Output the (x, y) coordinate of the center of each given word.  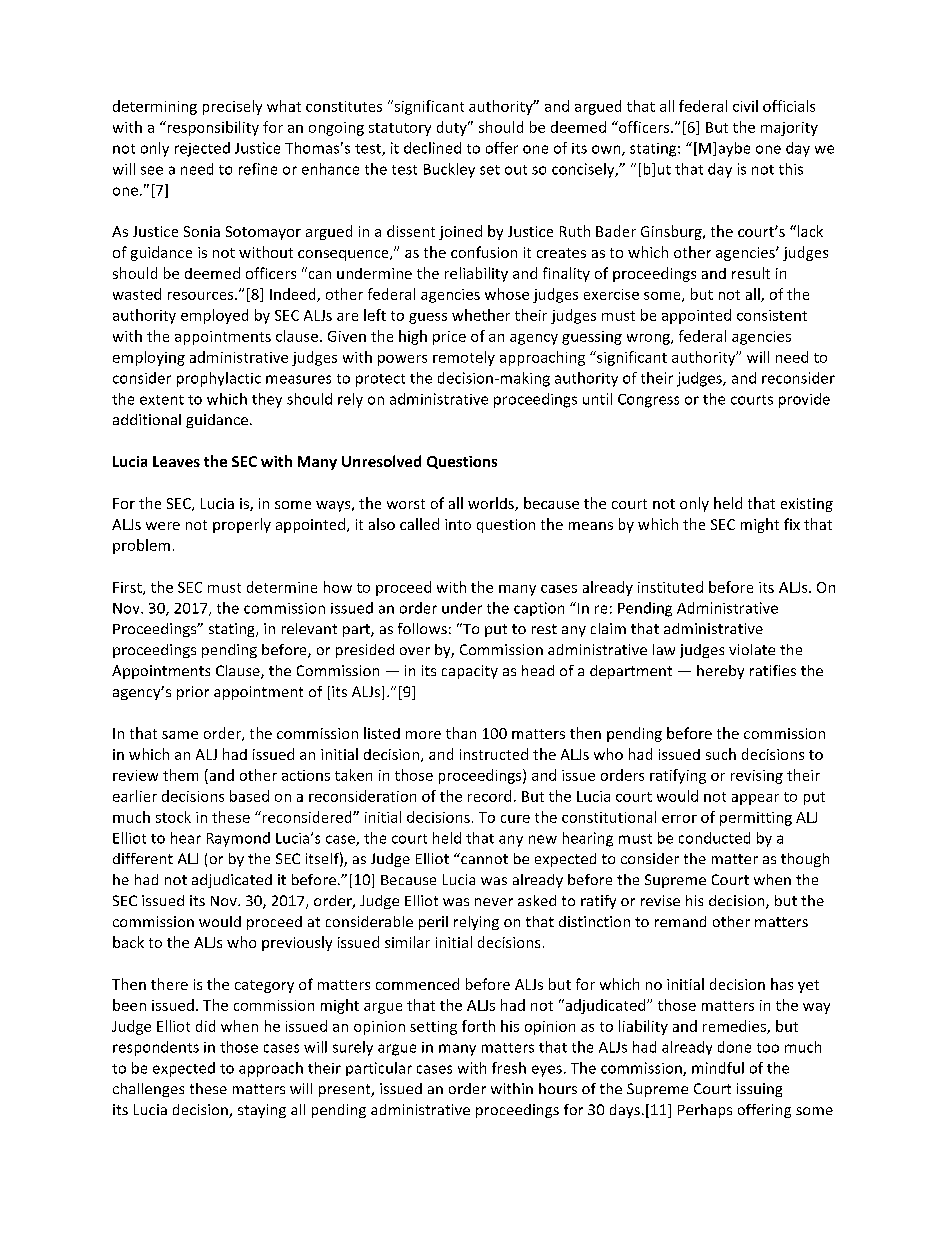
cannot (483, 858)
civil (745, 106)
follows (422, 628)
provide (804, 400)
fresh (509, 1068)
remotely (464, 358)
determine (282, 587)
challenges (148, 1090)
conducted (714, 838)
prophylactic (219, 379)
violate (752, 649)
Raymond (238, 839)
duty (453, 128)
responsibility (212, 128)
